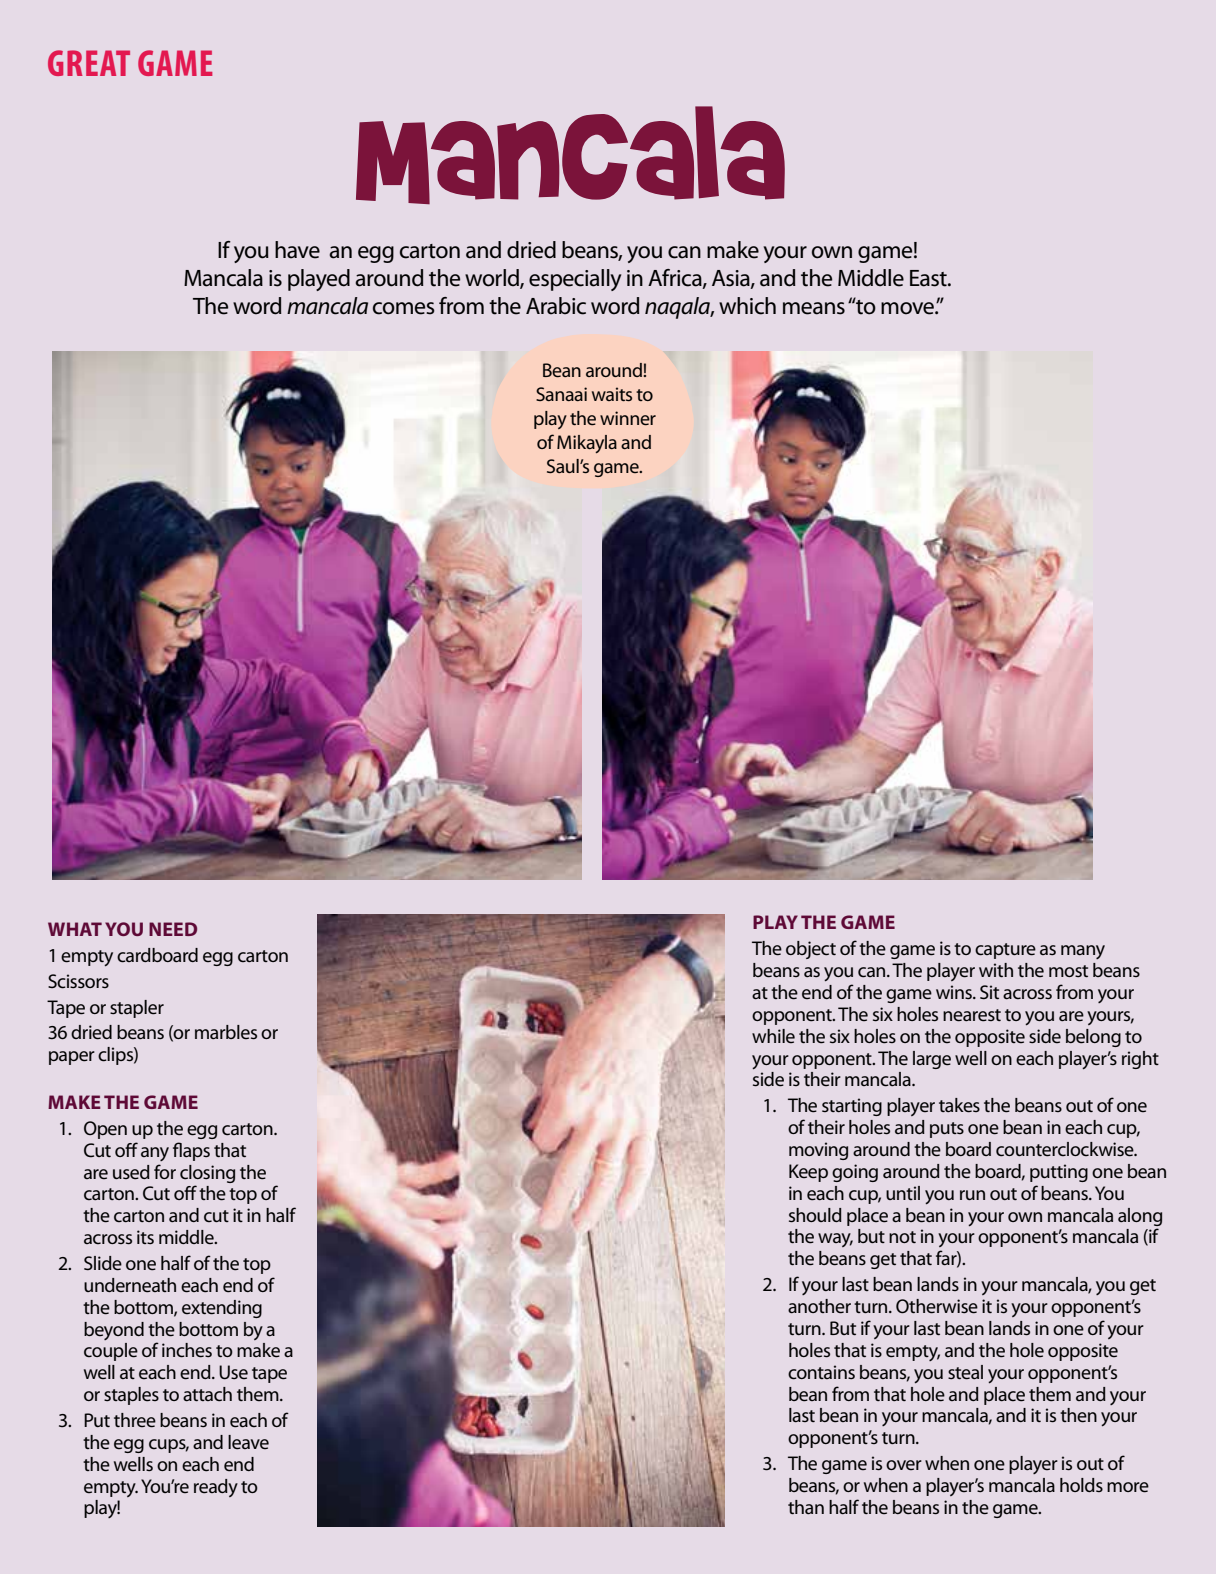  I want to click on GREAT, so click(89, 63).
